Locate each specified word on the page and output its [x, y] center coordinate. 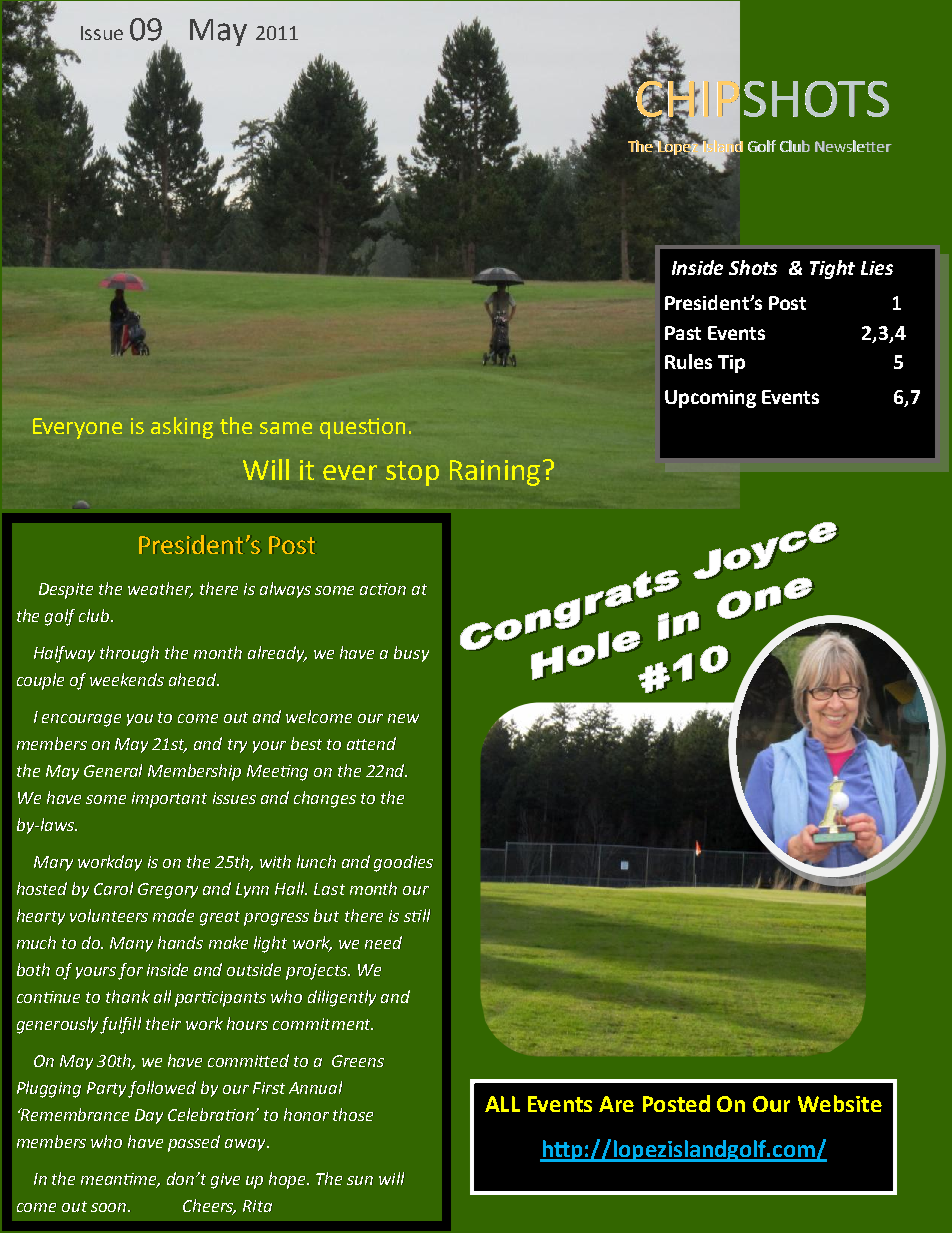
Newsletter [853, 146]
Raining [495, 473]
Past [683, 333]
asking [182, 428]
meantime [120, 1180]
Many [131, 944]
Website [840, 1103]
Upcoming [710, 399]
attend [371, 743]
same [286, 428]
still [417, 915]
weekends [127, 679]
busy [411, 654]
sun [360, 1180]
